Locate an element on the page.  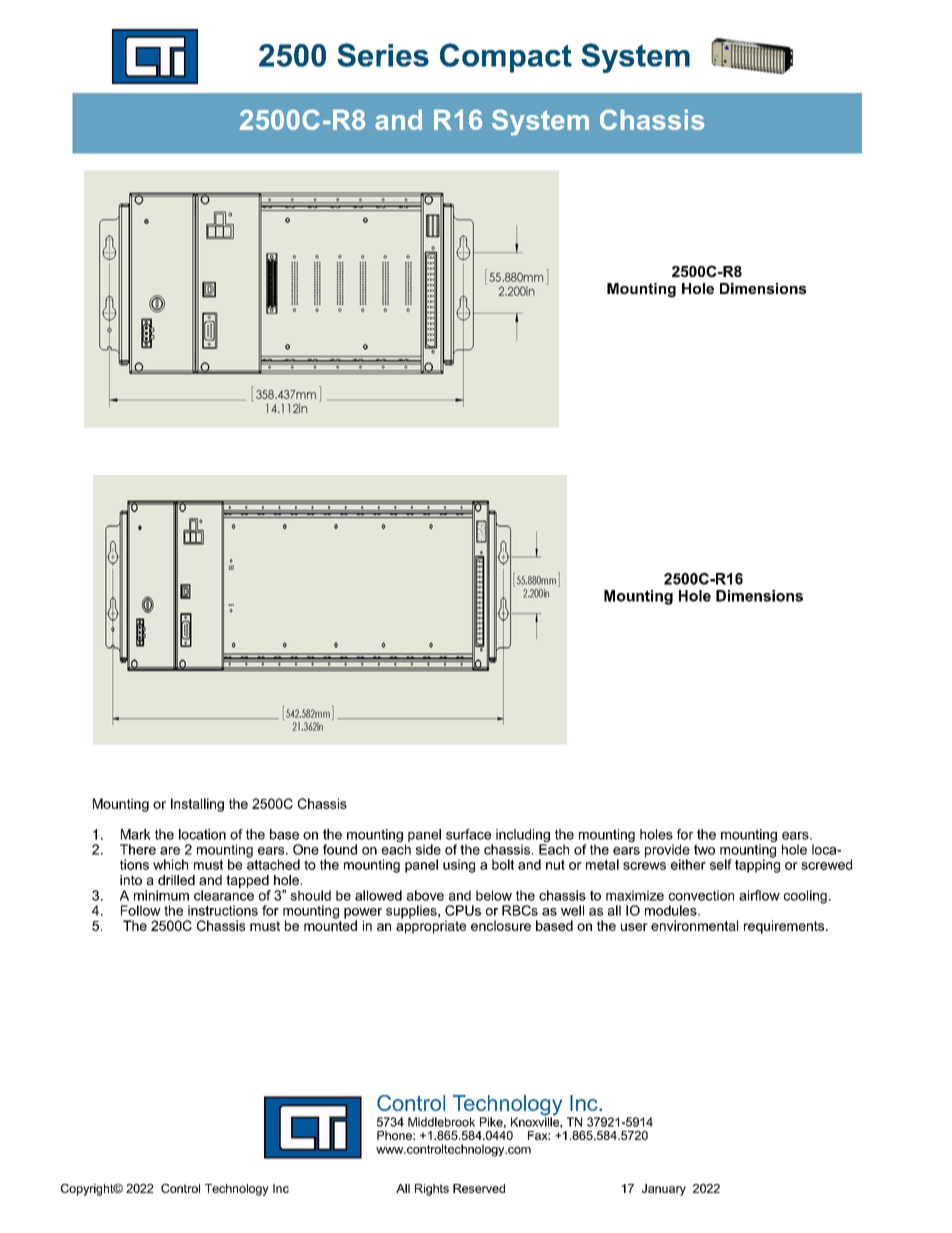
provide is located at coordinates (667, 852).
